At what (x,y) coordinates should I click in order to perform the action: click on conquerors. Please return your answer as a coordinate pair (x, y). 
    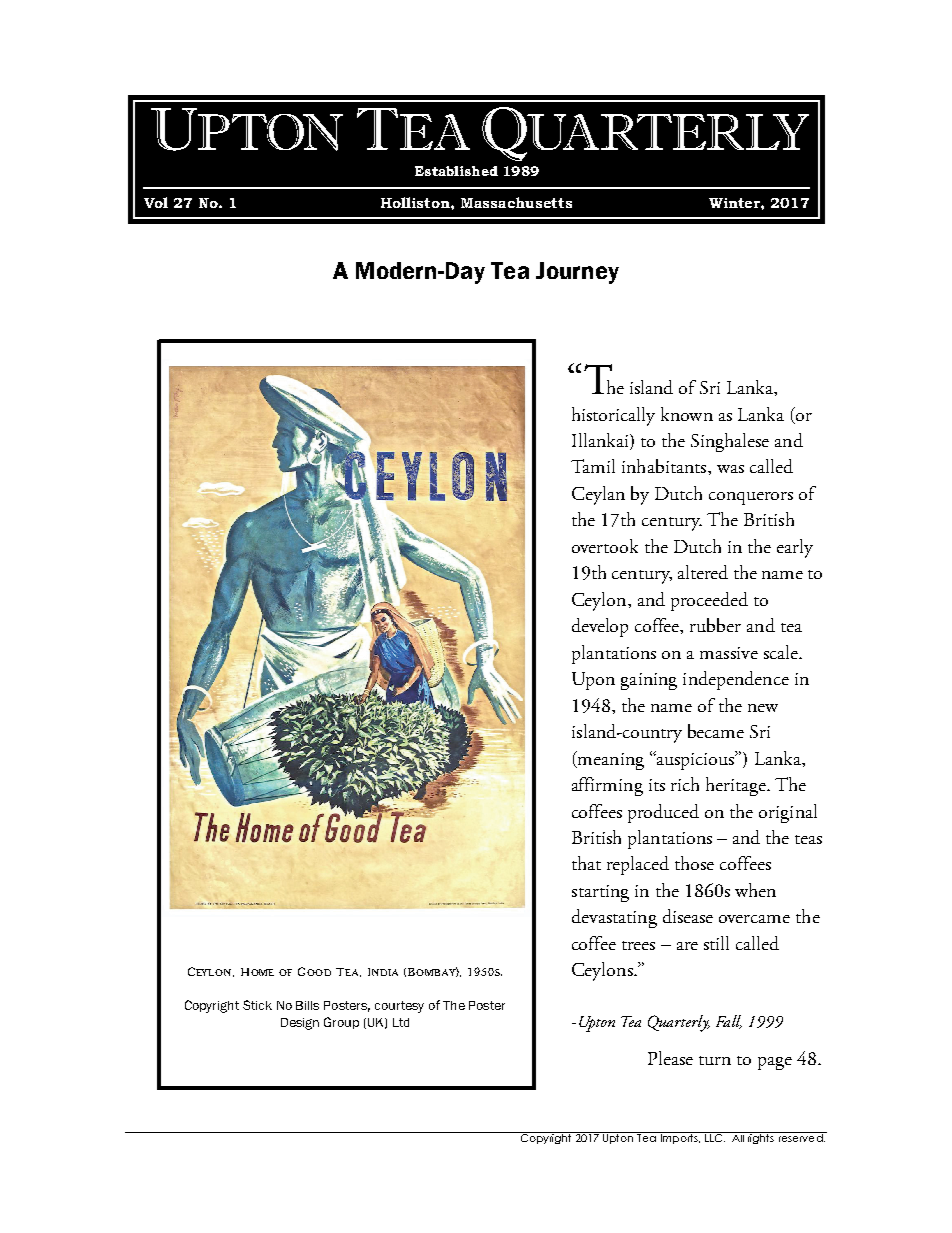
    Looking at the image, I should click on (751, 498).
